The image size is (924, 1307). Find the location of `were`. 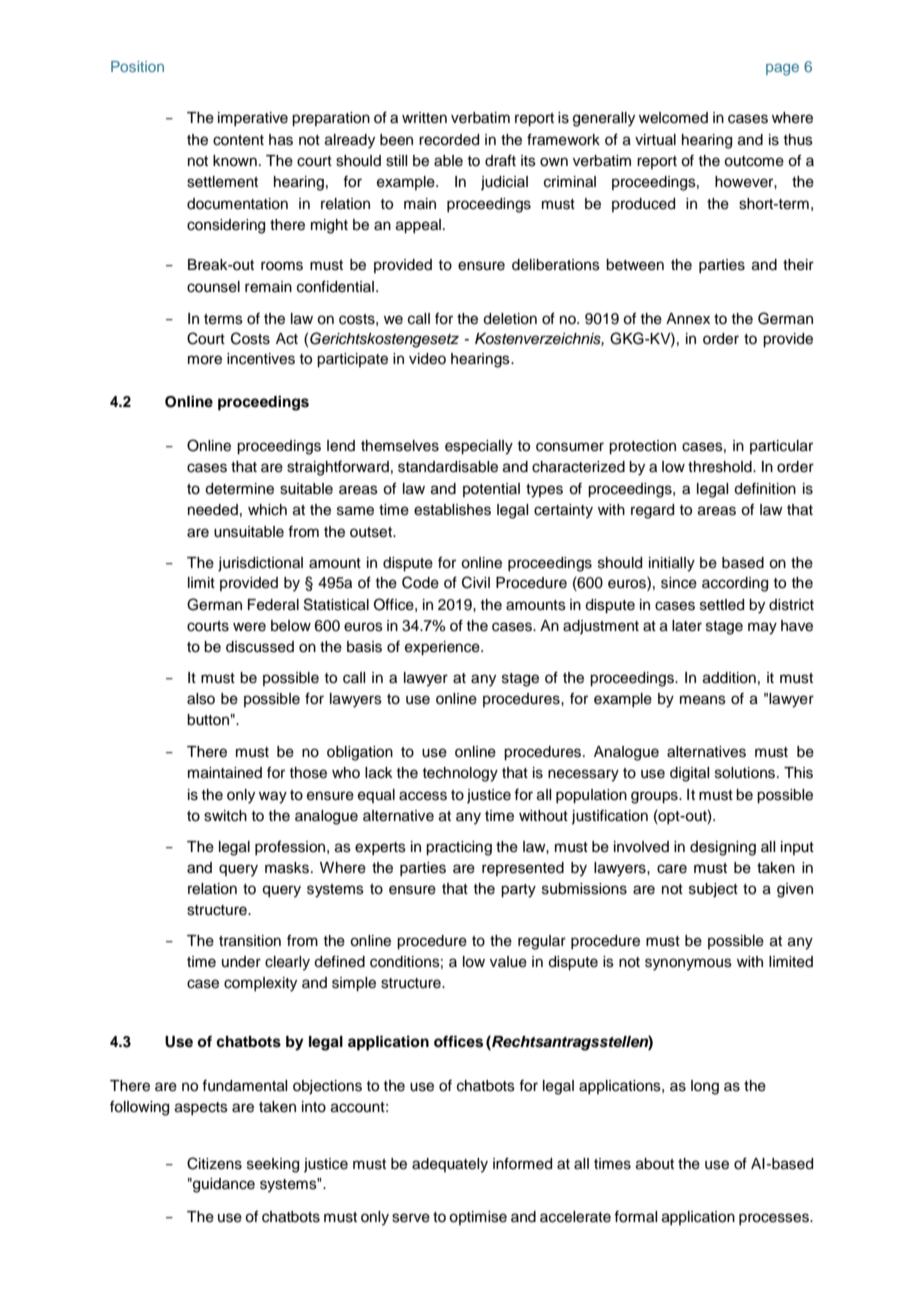

were is located at coordinates (249, 627).
